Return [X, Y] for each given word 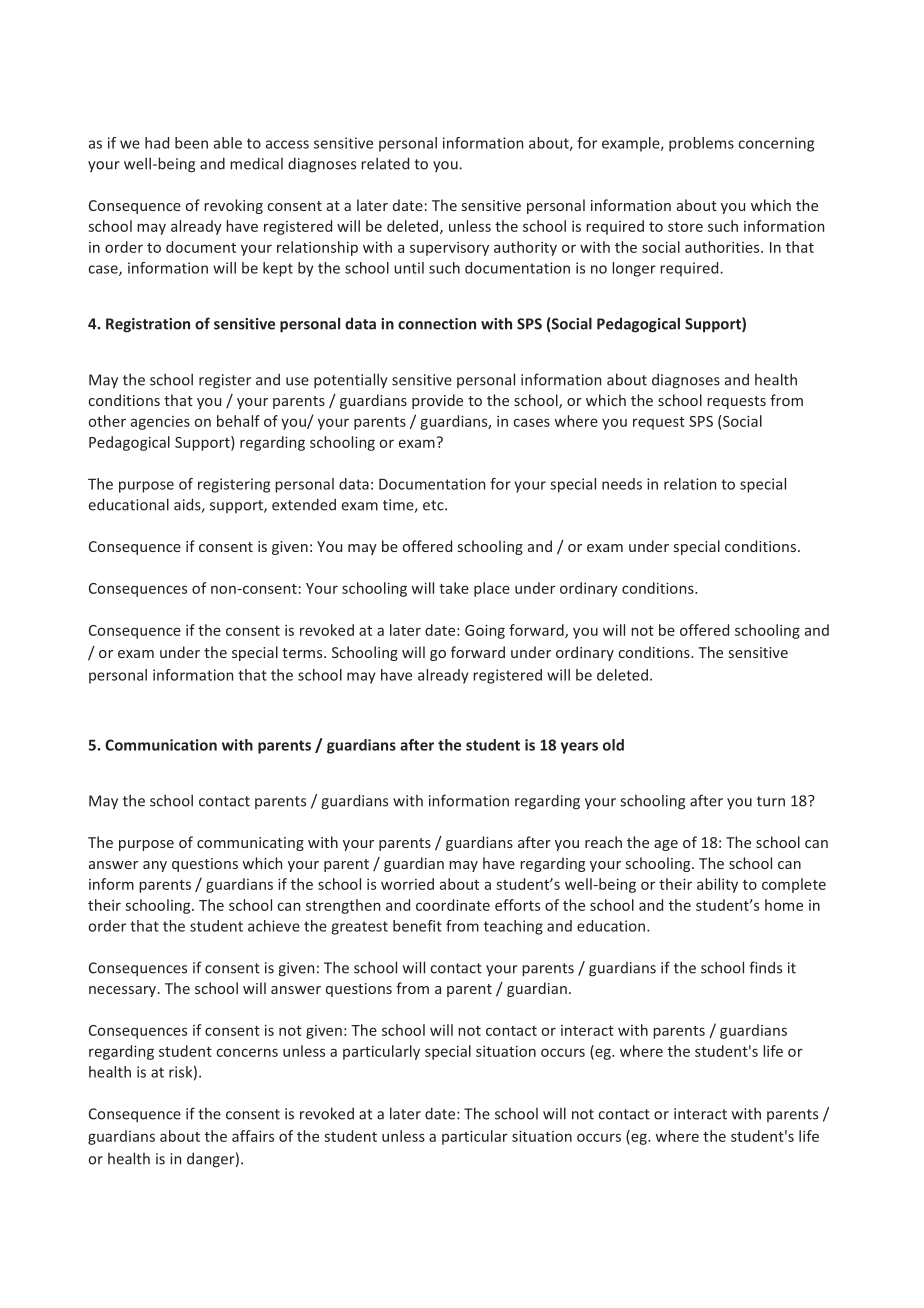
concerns [247, 1052]
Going [485, 631]
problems [701, 144]
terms [303, 653]
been [191, 143]
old [613, 745]
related [385, 163]
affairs [253, 1136]
